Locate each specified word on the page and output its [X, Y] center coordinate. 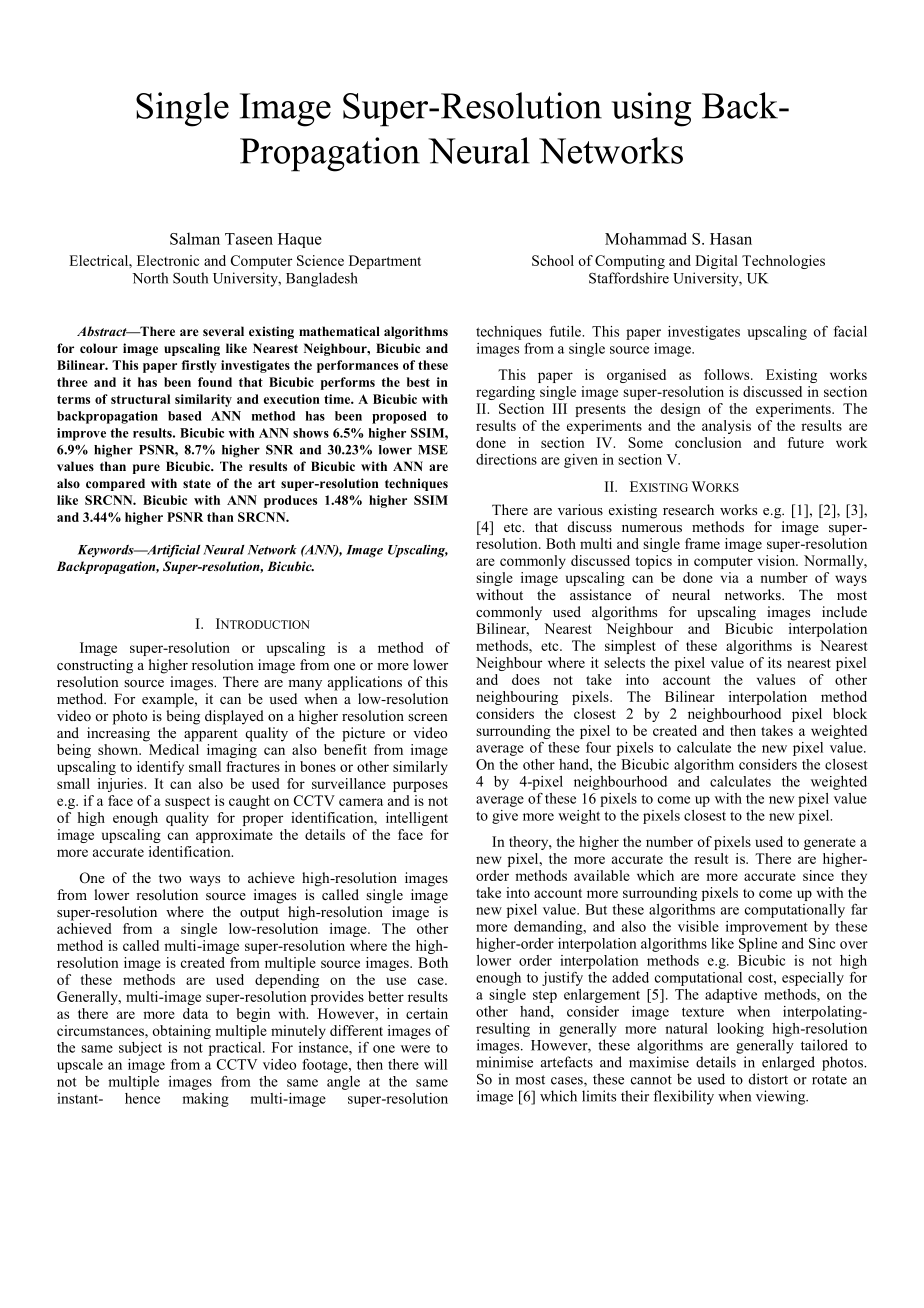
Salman [195, 239]
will [435, 1064]
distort [768, 1079]
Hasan [731, 239]
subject [140, 1049]
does [526, 679]
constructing [95, 666]
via [729, 577]
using [651, 109]
